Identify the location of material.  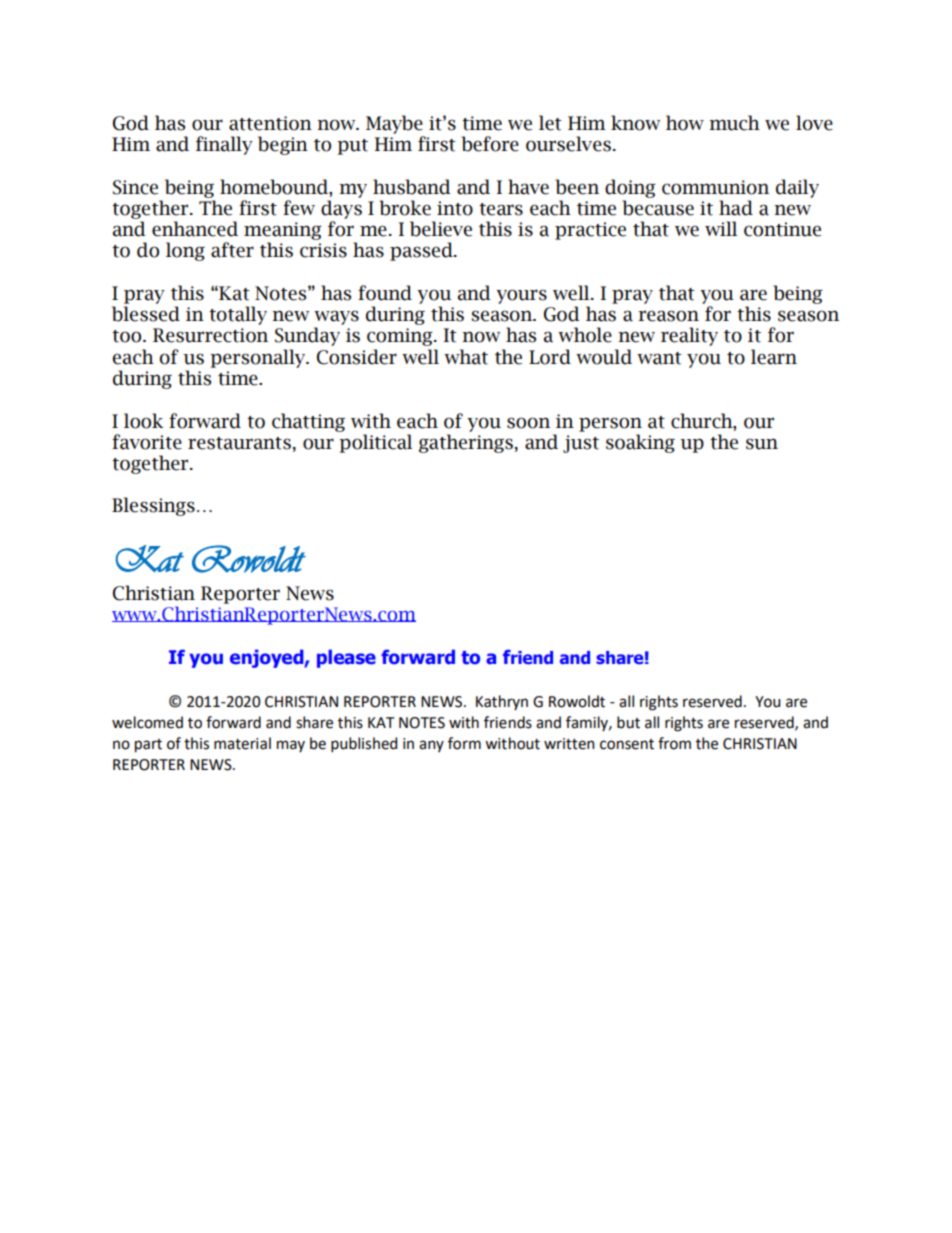
(242, 743).
